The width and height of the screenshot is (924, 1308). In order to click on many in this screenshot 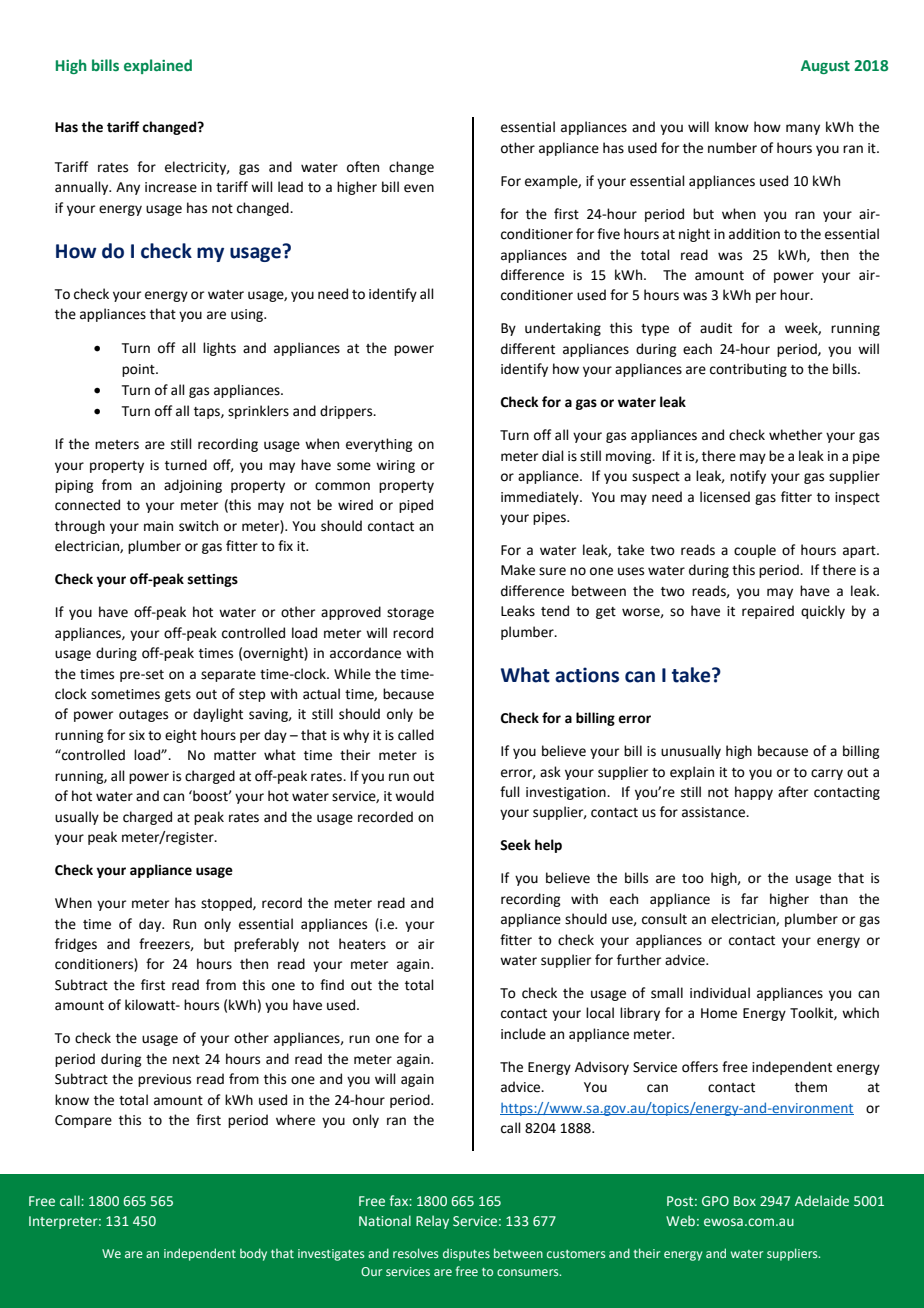, I will do `click(803, 129)`.
